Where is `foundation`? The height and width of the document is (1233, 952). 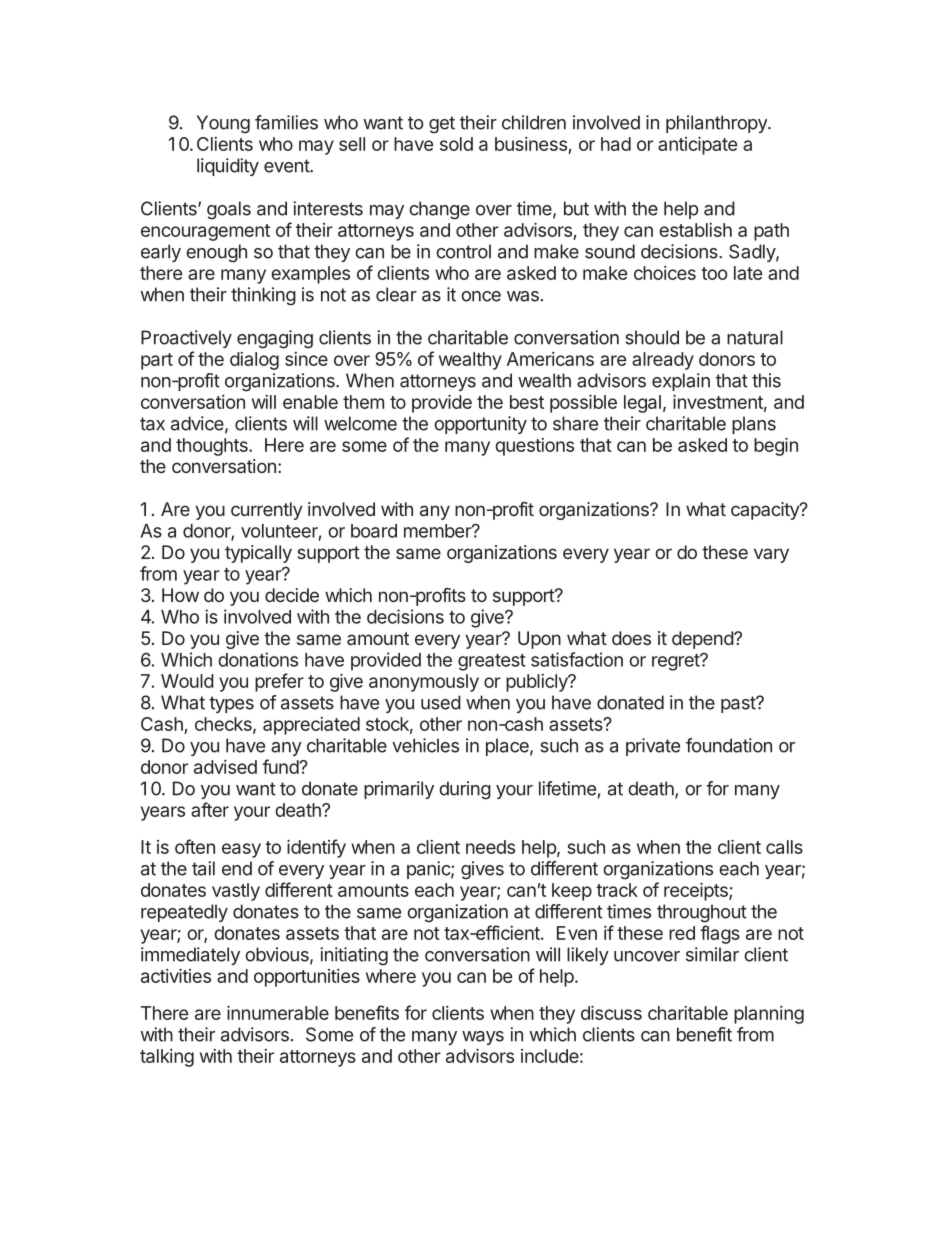 foundation is located at coordinates (729, 745).
